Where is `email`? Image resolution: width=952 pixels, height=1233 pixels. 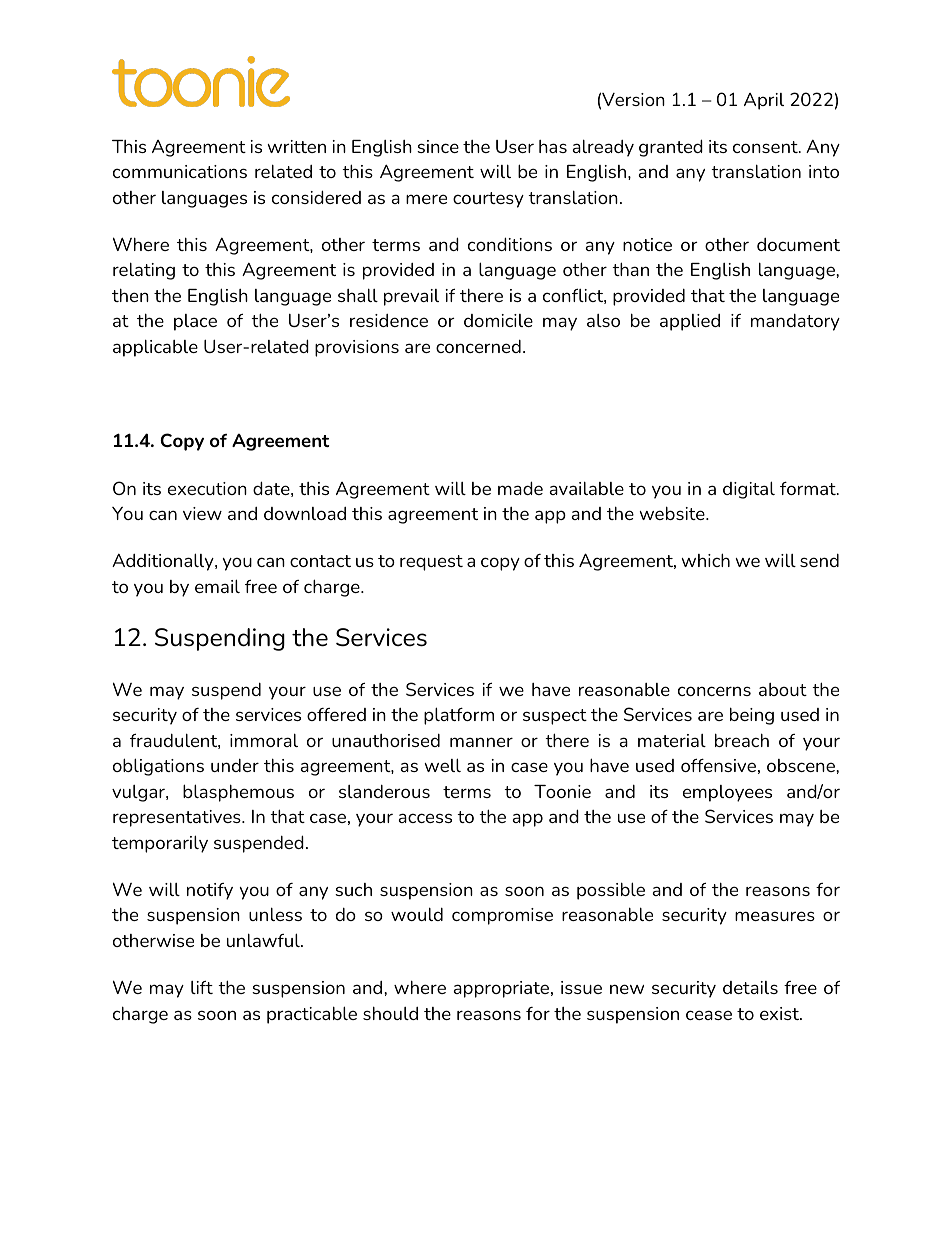
email is located at coordinates (217, 586).
